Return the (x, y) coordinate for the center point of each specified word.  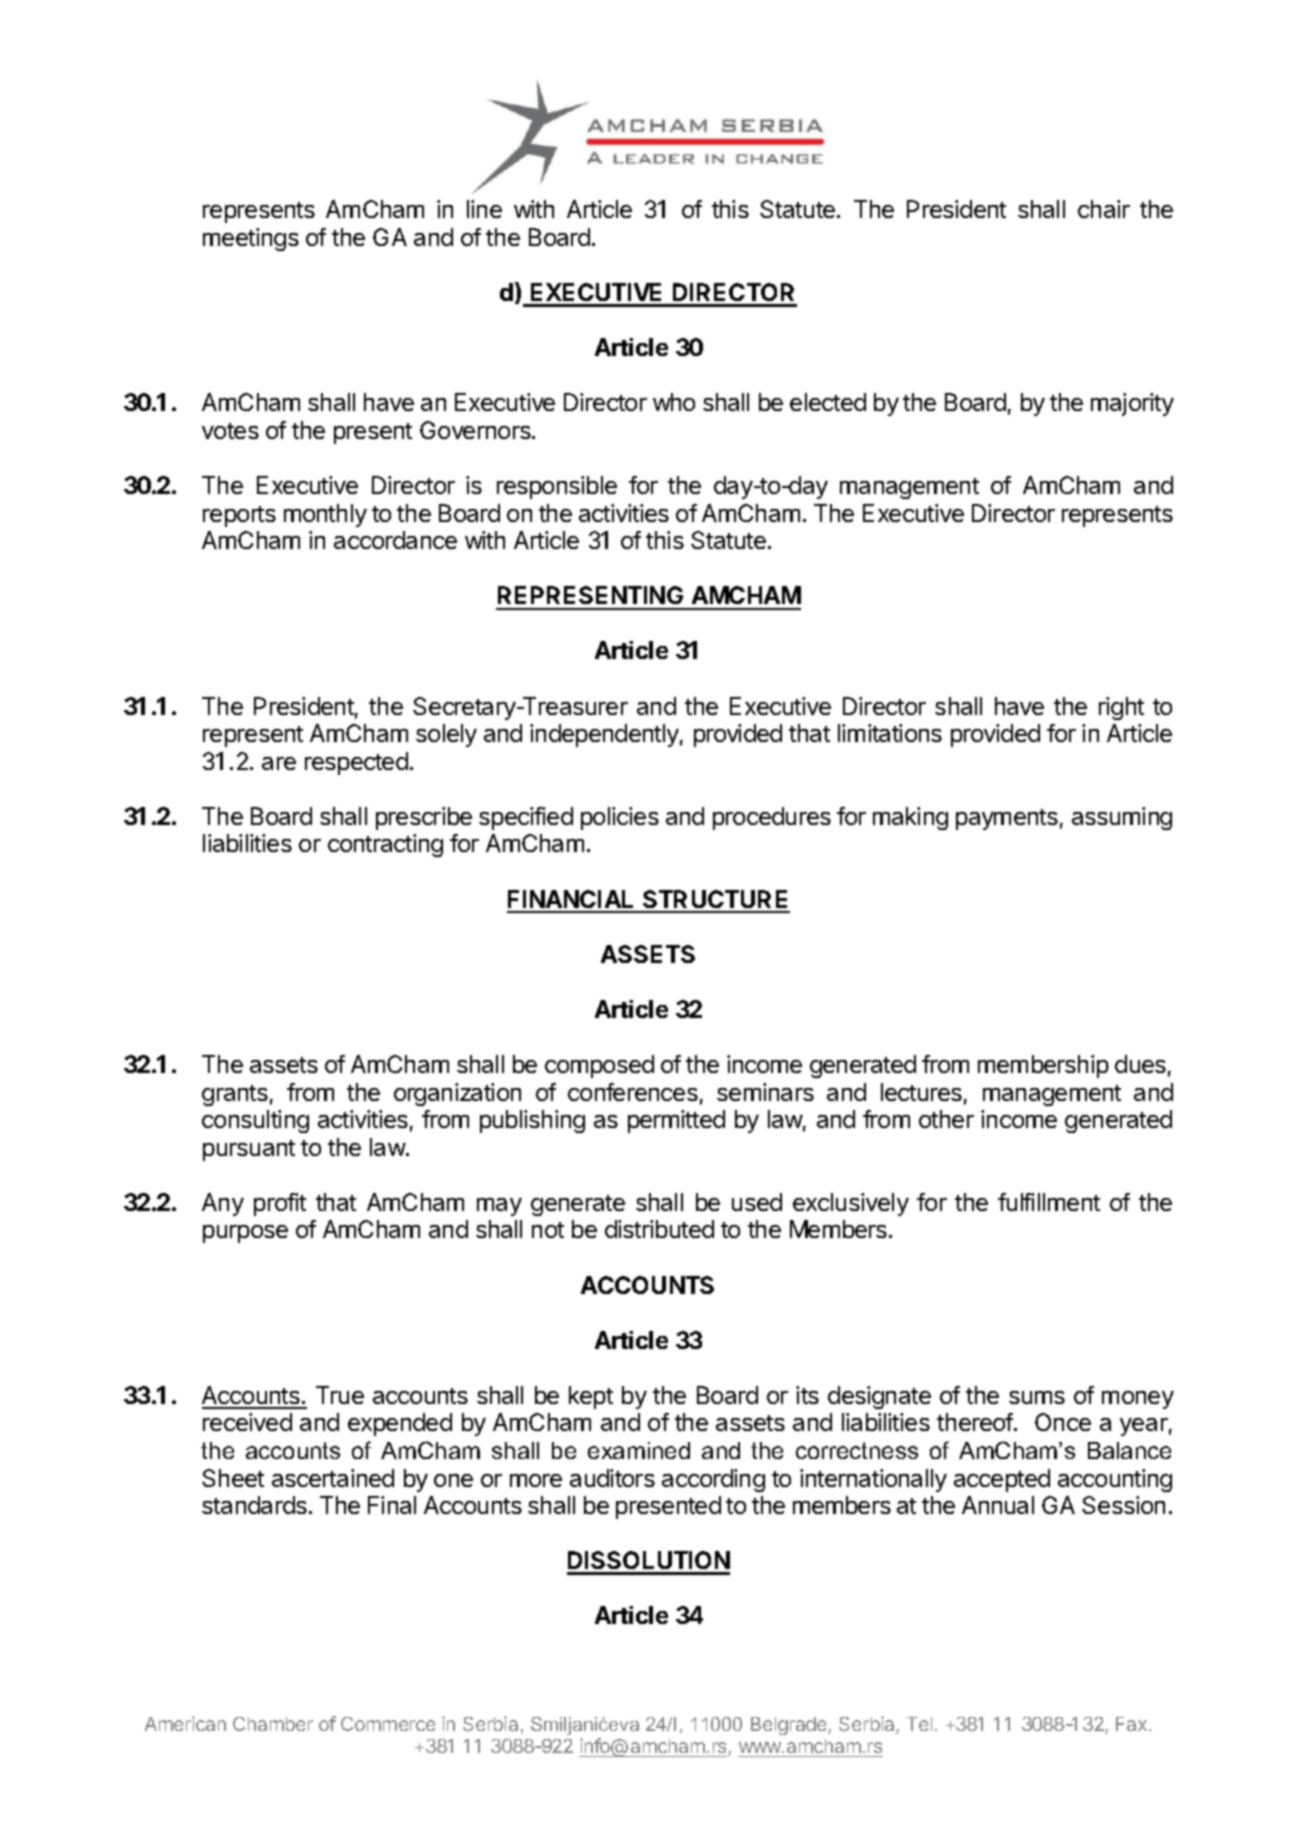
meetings (251, 239)
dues (1140, 1064)
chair (1104, 209)
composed (599, 1066)
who (674, 402)
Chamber (273, 1724)
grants (235, 1095)
